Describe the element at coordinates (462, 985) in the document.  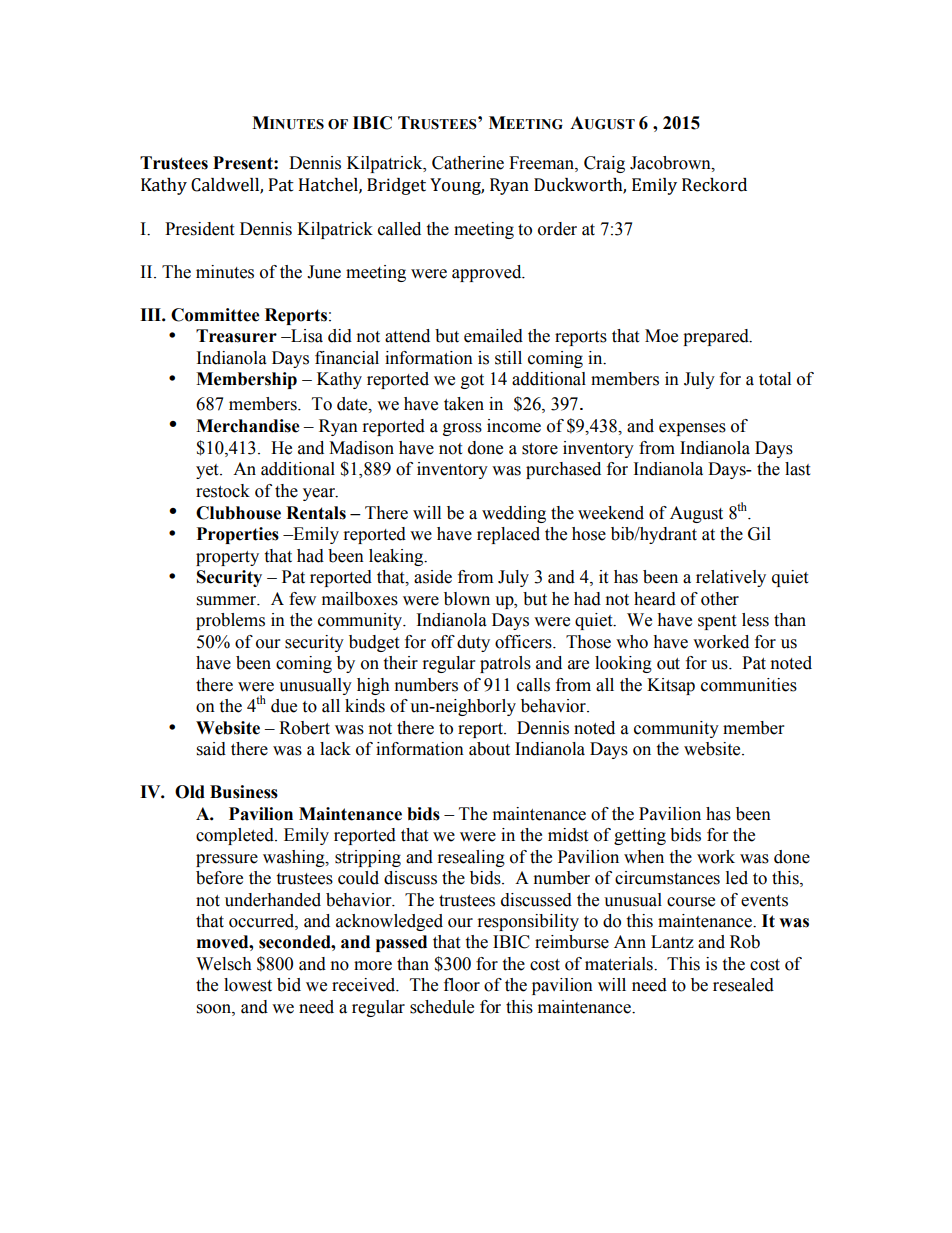
I see `floor` at that location.
